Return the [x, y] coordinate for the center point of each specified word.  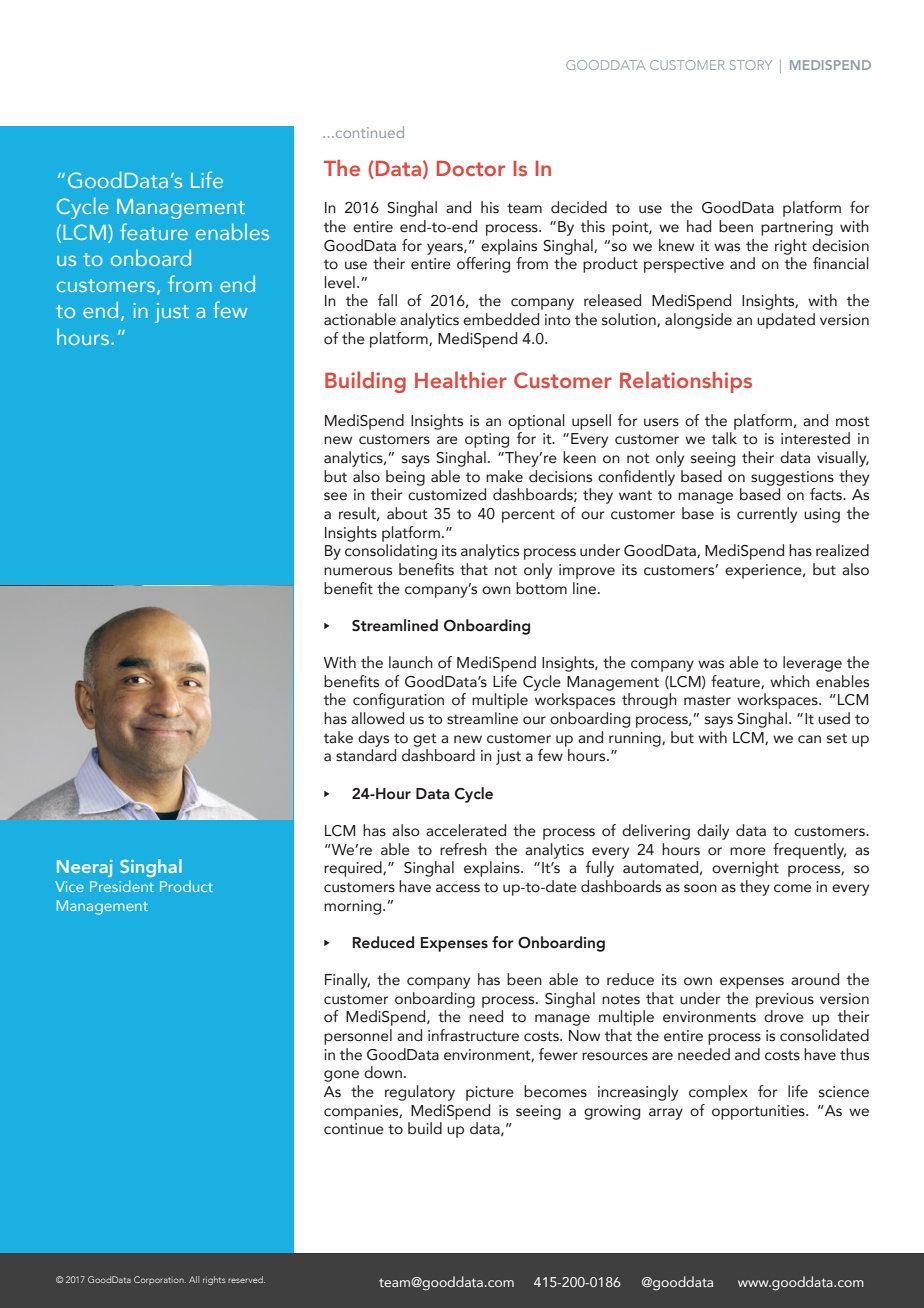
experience [764, 571]
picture [490, 1093]
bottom [541, 588]
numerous [358, 571]
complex [718, 1093]
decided [579, 207]
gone [341, 1076]
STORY [751, 65]
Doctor [471, 168]
